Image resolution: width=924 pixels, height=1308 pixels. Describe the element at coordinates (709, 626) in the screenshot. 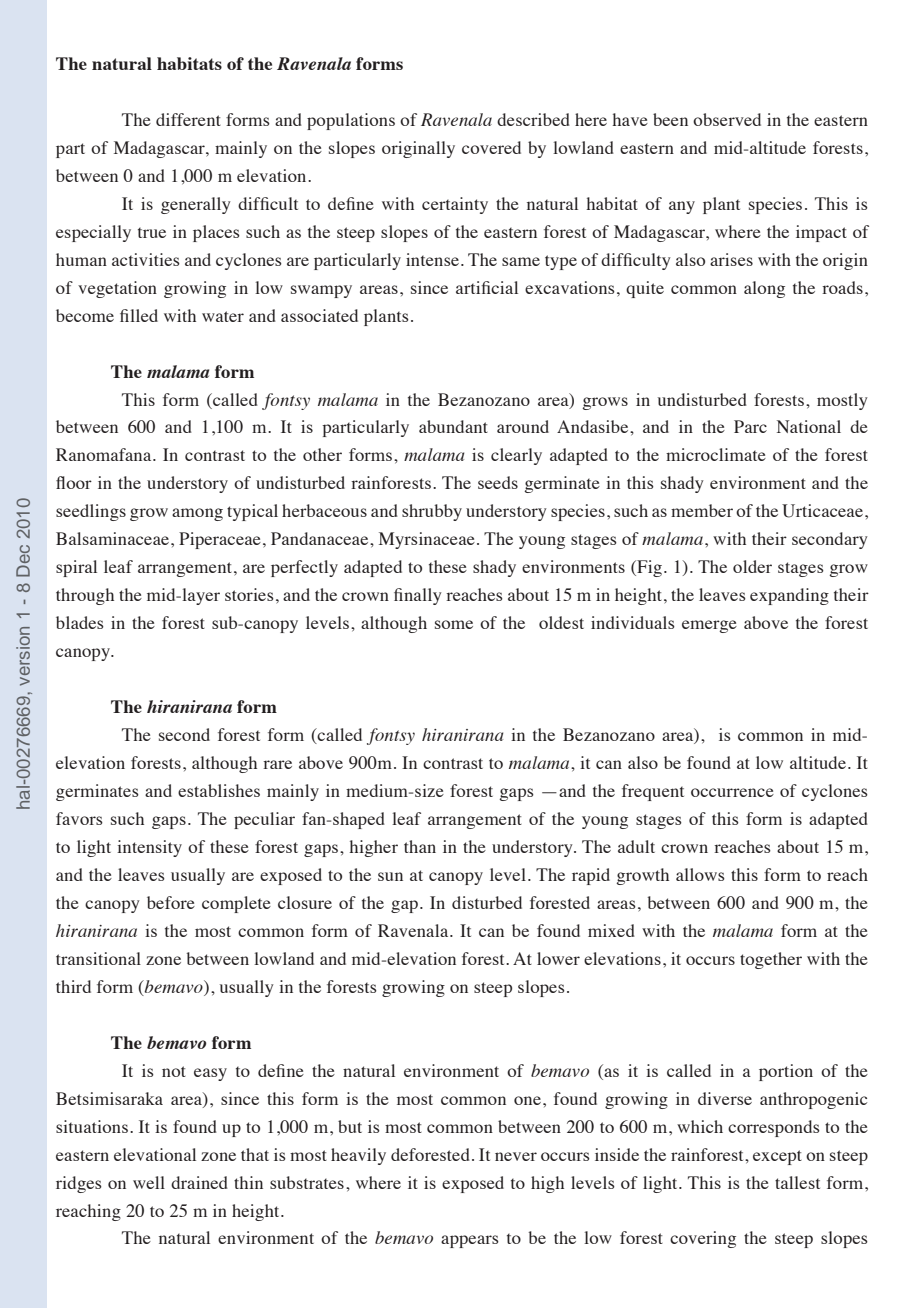

I see `emerge` at that location.
